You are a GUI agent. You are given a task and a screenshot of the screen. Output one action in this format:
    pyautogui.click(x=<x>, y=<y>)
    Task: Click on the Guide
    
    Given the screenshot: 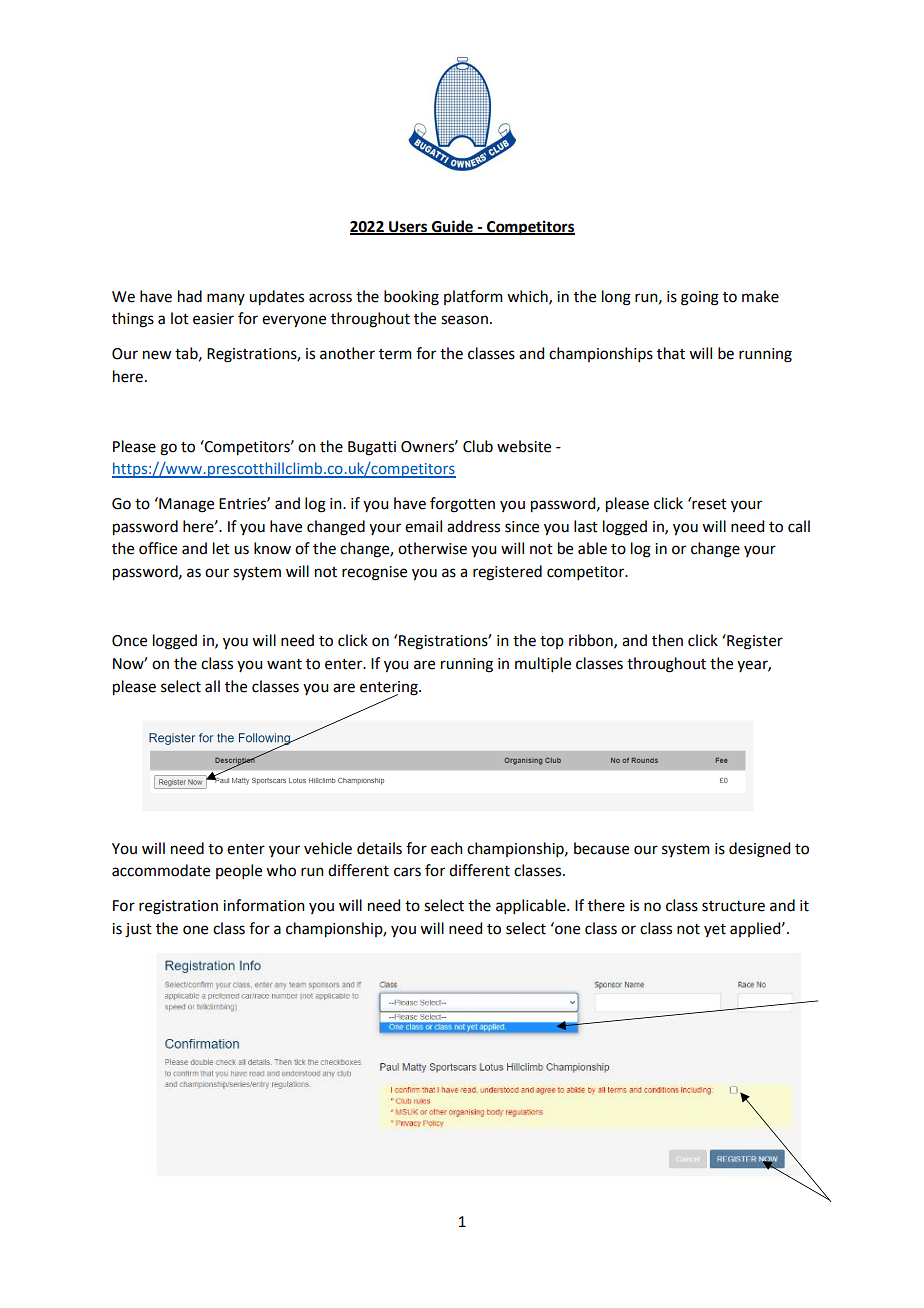 What is the action you would take?
    pyautogui.click(x=452, y=227)
